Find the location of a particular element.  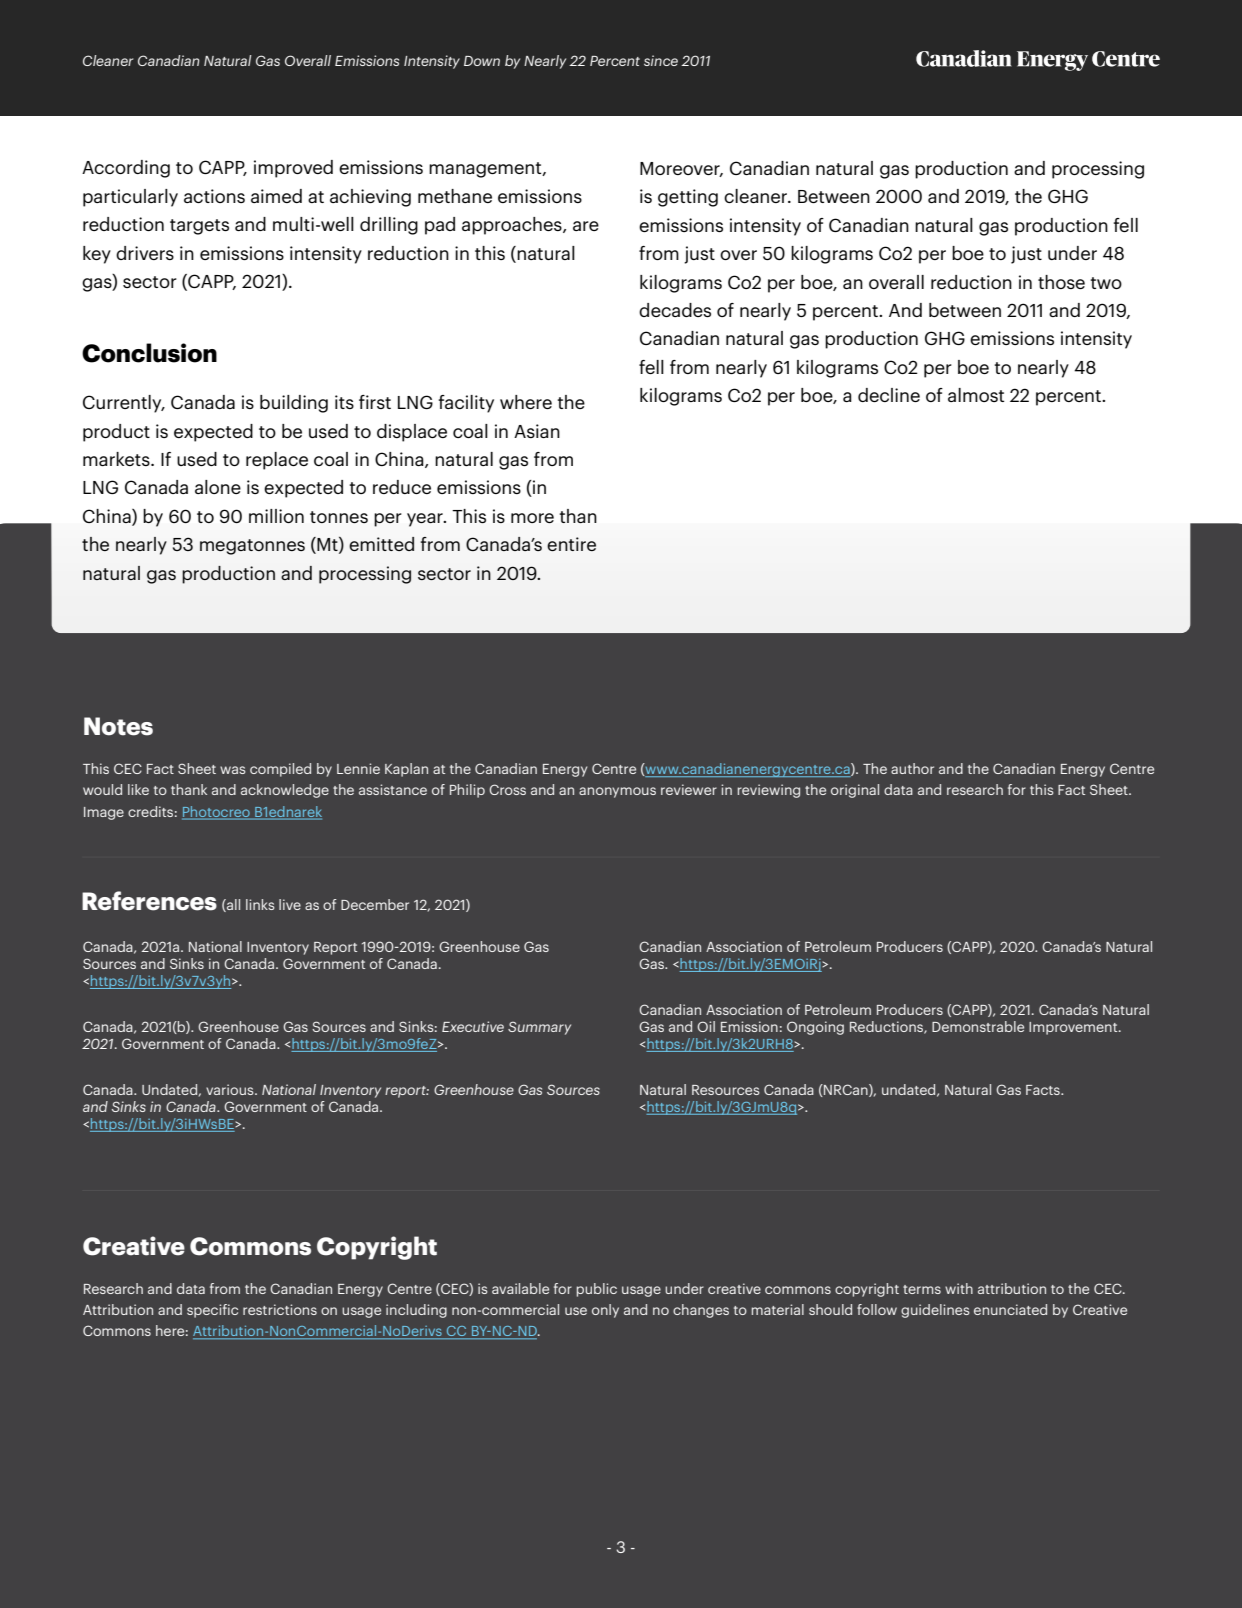

since is located at coordinates (661, 60).
